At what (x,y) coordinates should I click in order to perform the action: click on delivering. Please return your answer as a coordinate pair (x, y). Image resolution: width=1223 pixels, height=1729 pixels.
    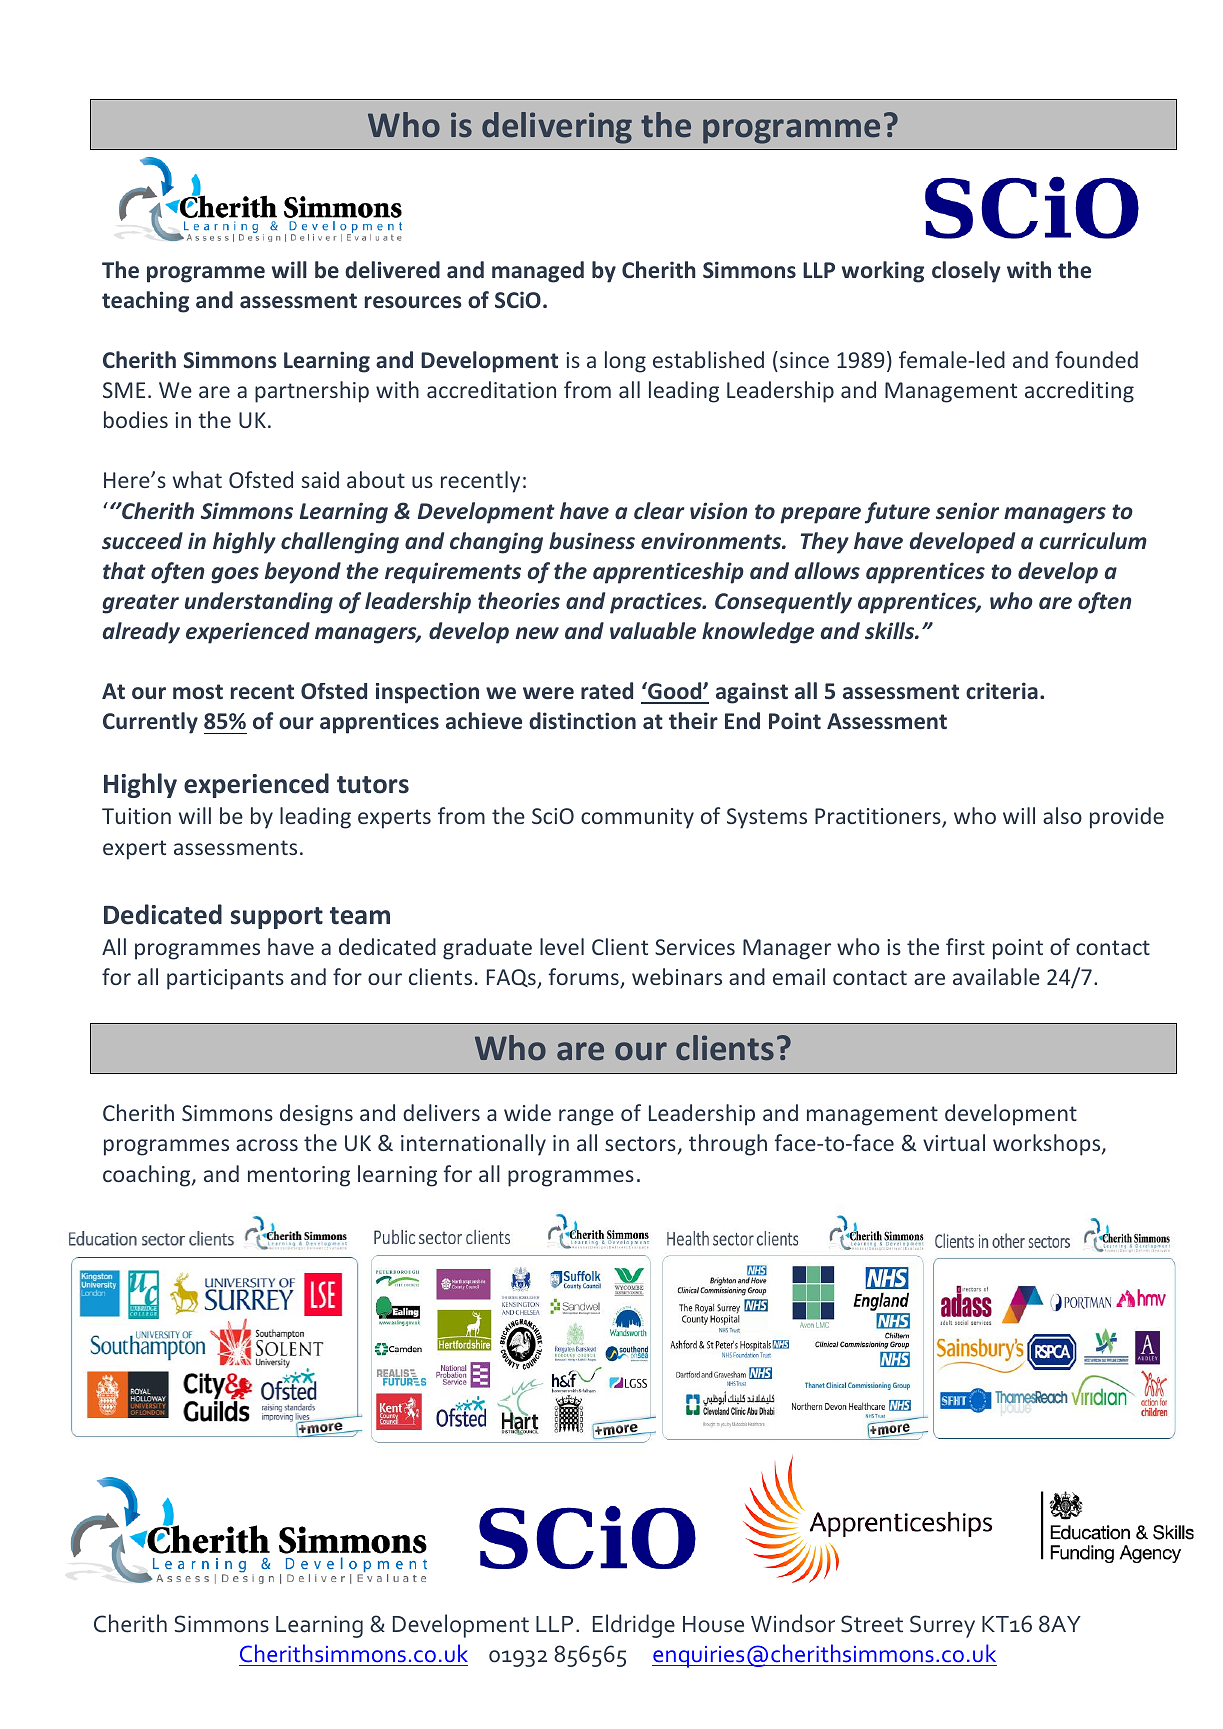
    Looking at the image, I should click on (557, 128).
